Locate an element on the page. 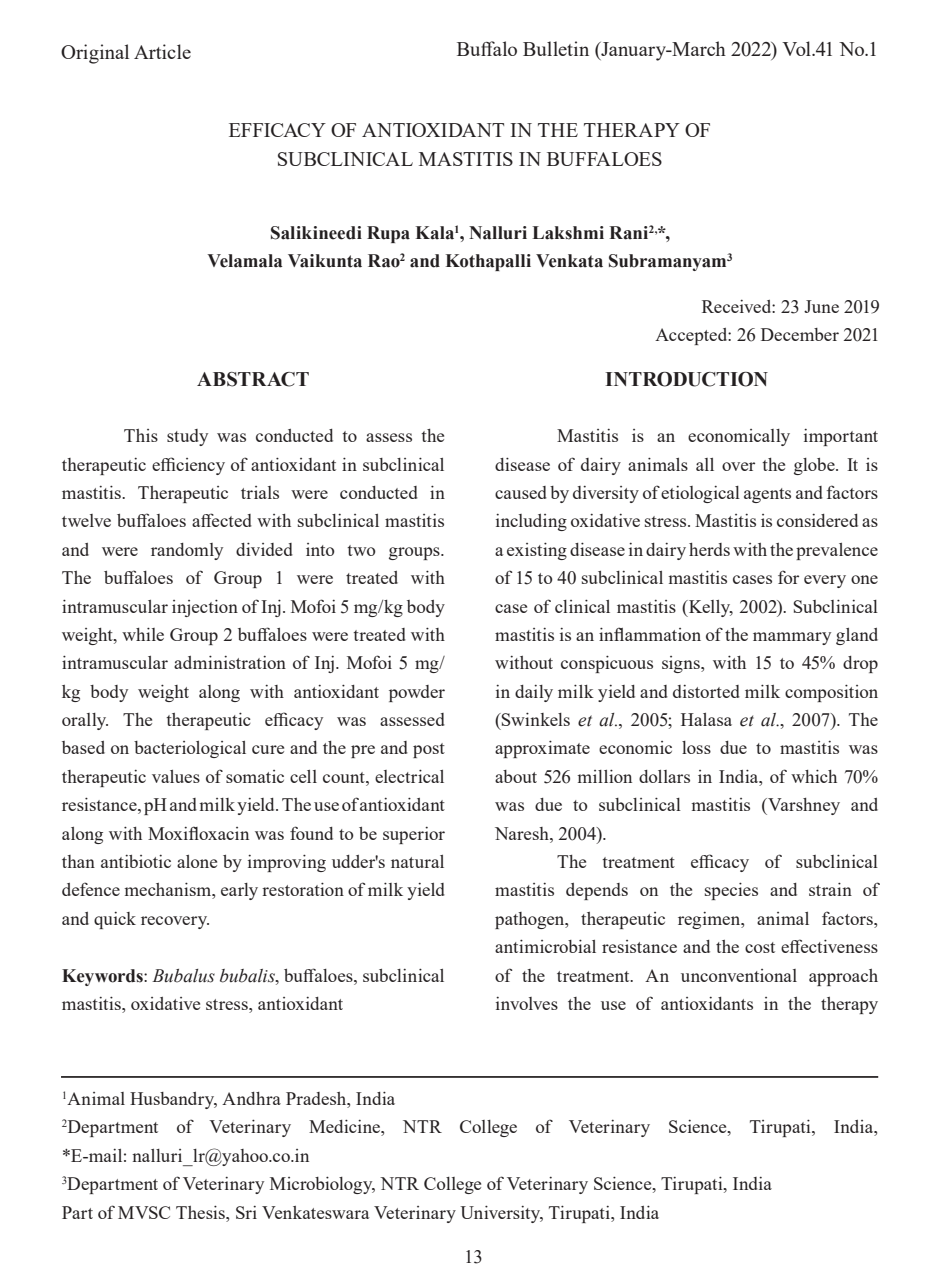  Thesis is located at coordinates (201, 1212).
